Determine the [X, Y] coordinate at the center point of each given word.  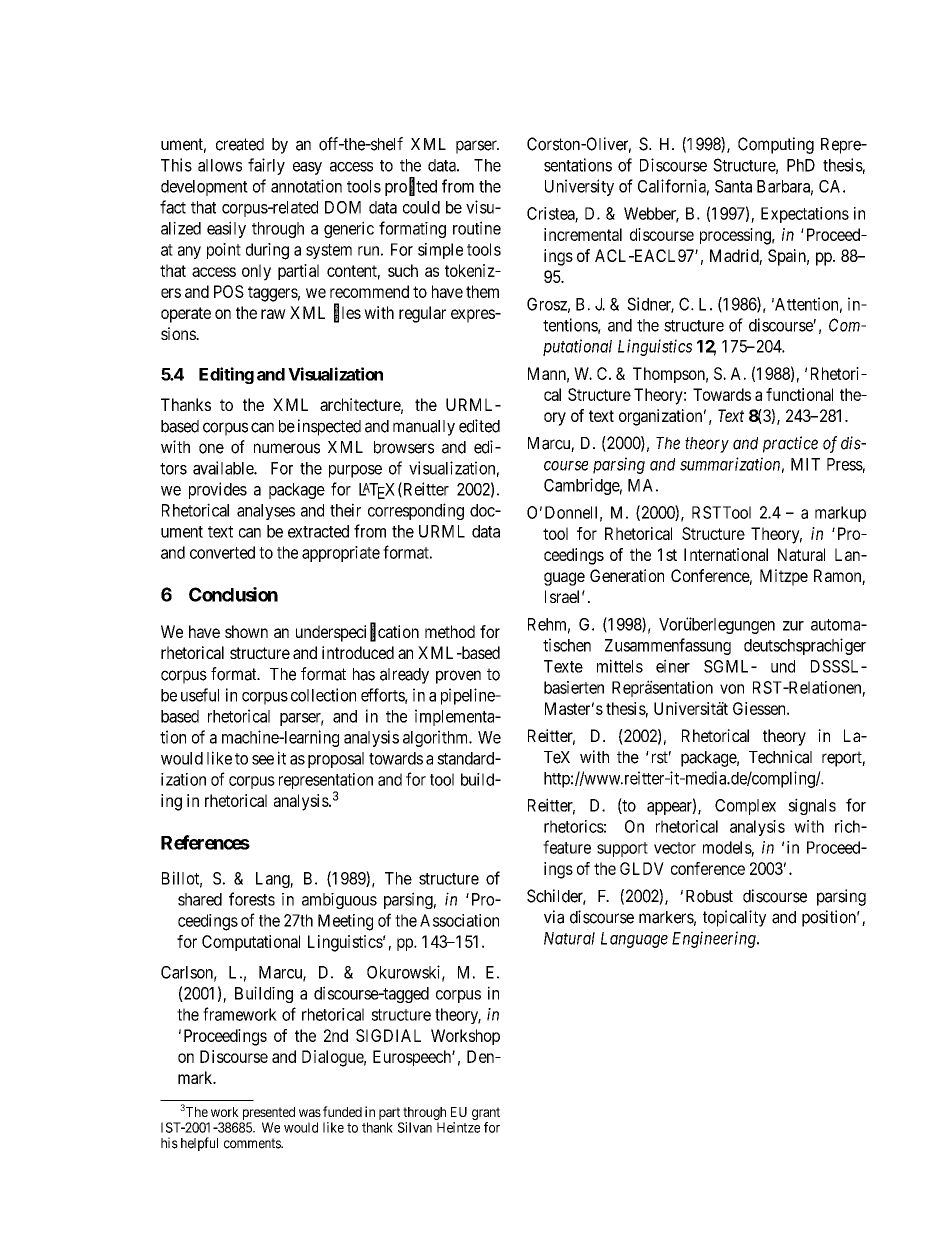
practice [790, 444]
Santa [733, 186]
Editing [226, 375]
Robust [709, 896]
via [554, 917]
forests [252, 899]
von [732, 689]
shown [246, 631]
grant [486, 1115]
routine [477, 228]
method [450, 631]
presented [267, 1115]
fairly [266, 166]
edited [479, 426]
